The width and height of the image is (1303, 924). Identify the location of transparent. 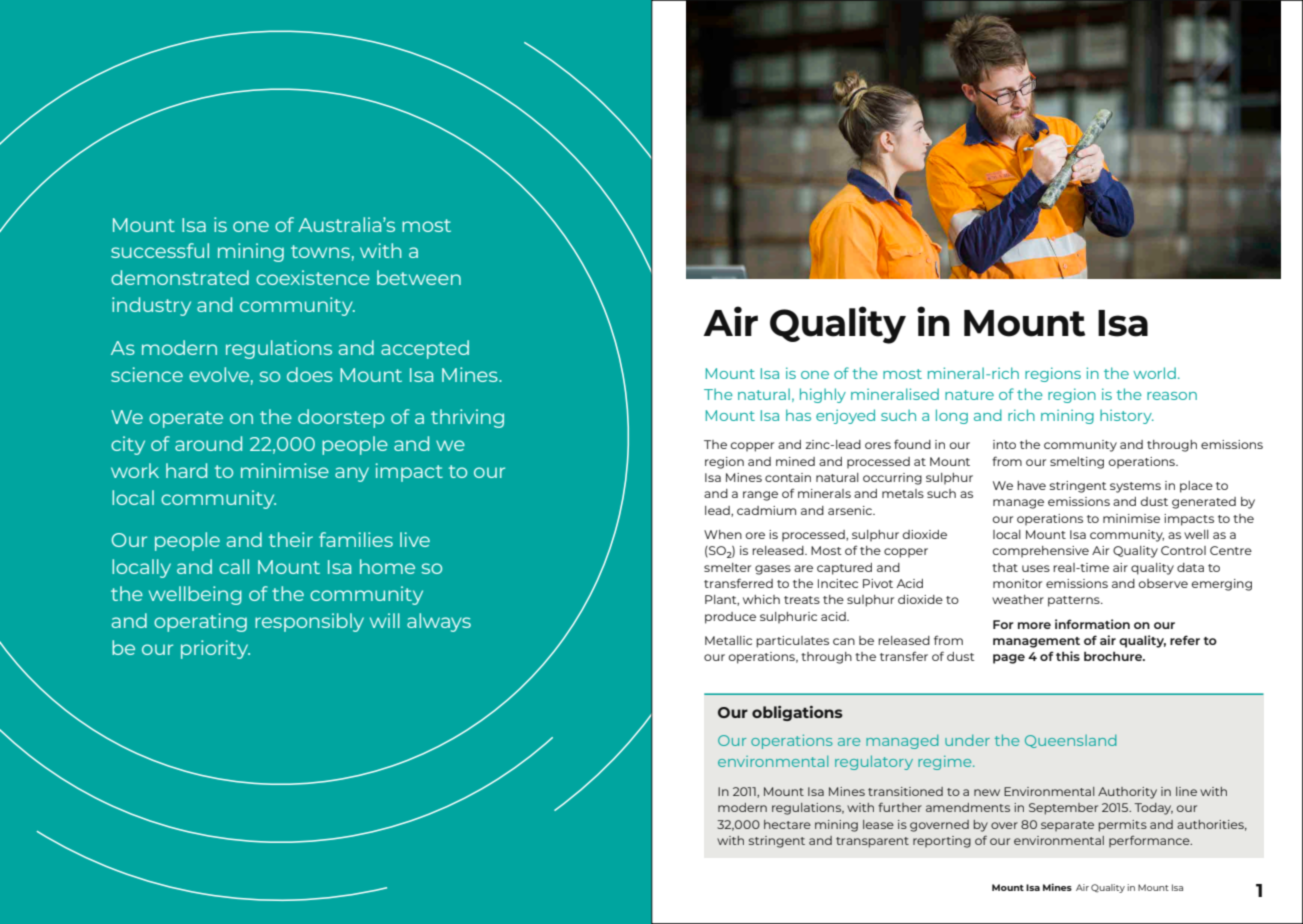
(872, 842).
